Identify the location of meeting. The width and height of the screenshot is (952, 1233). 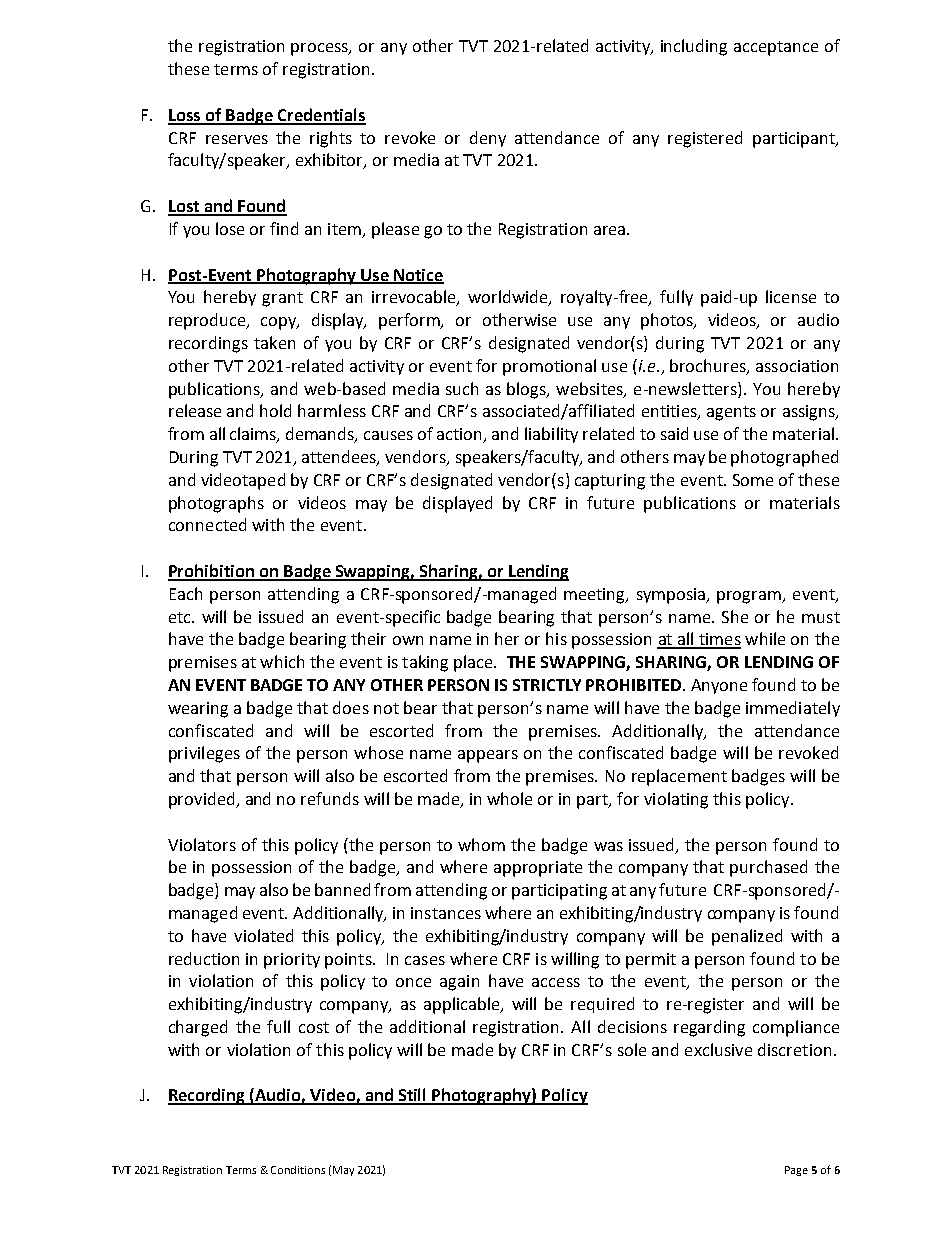
(596, 596).
